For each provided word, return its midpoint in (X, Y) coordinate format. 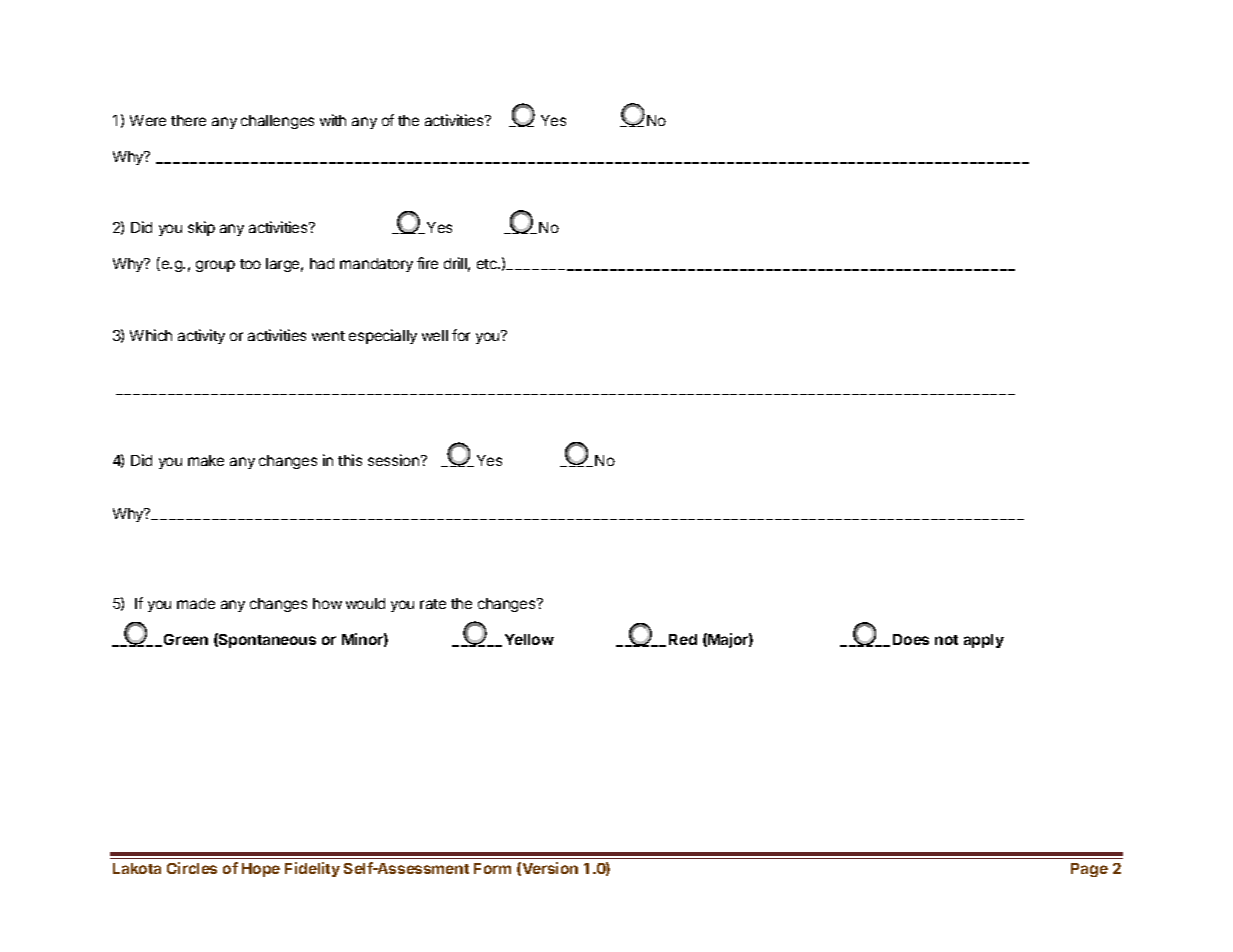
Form (492, 868)
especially (383, 336)
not (946, 640)
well (435, 335)
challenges (277, 122)
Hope (261, 870)
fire (427, 263)
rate (433, 604)
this (350, 460)
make (206, 460)
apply (984, 641)
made (196, 603)
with (333, 120)
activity (201, 336)
